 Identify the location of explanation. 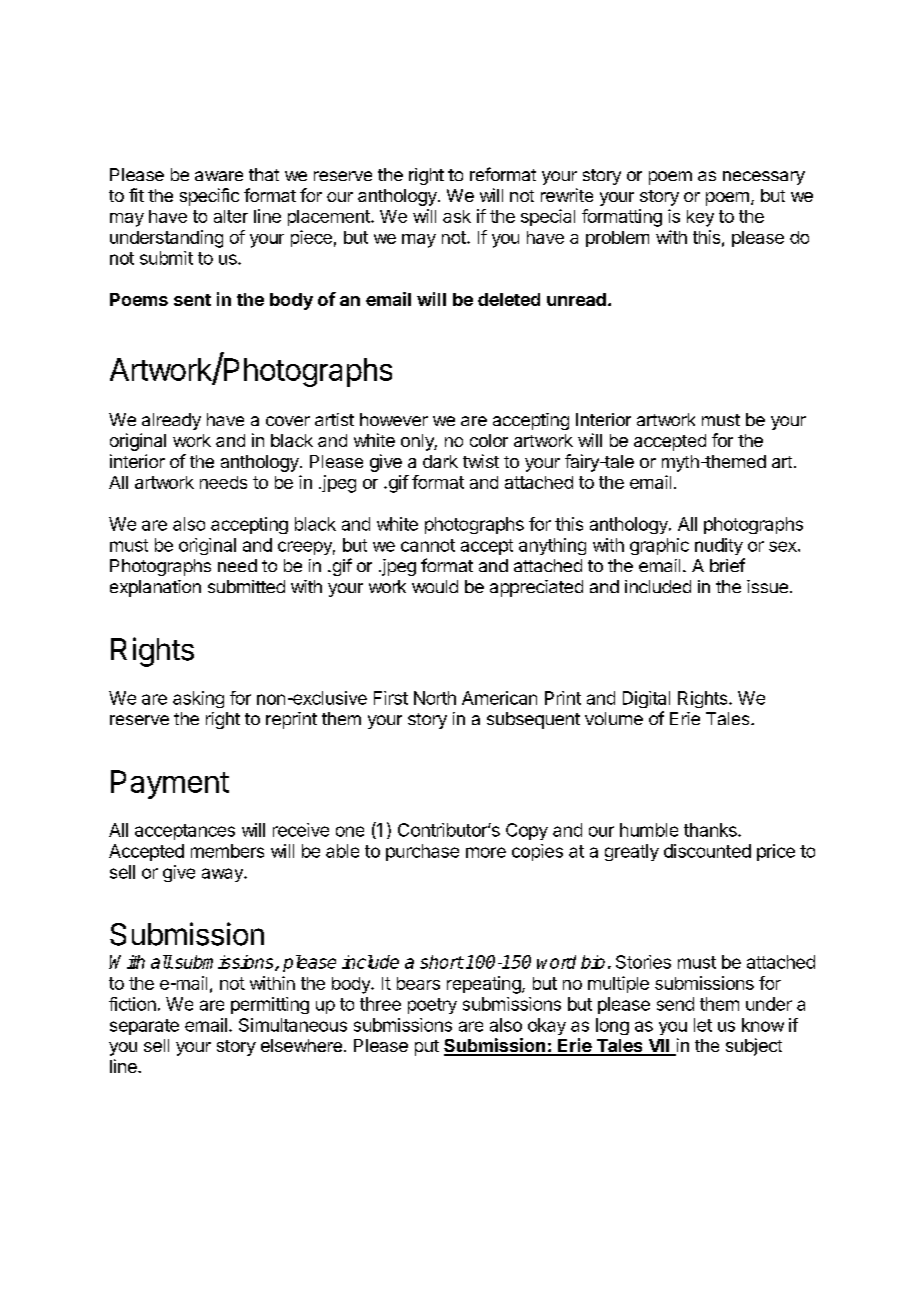
(155, 588).
